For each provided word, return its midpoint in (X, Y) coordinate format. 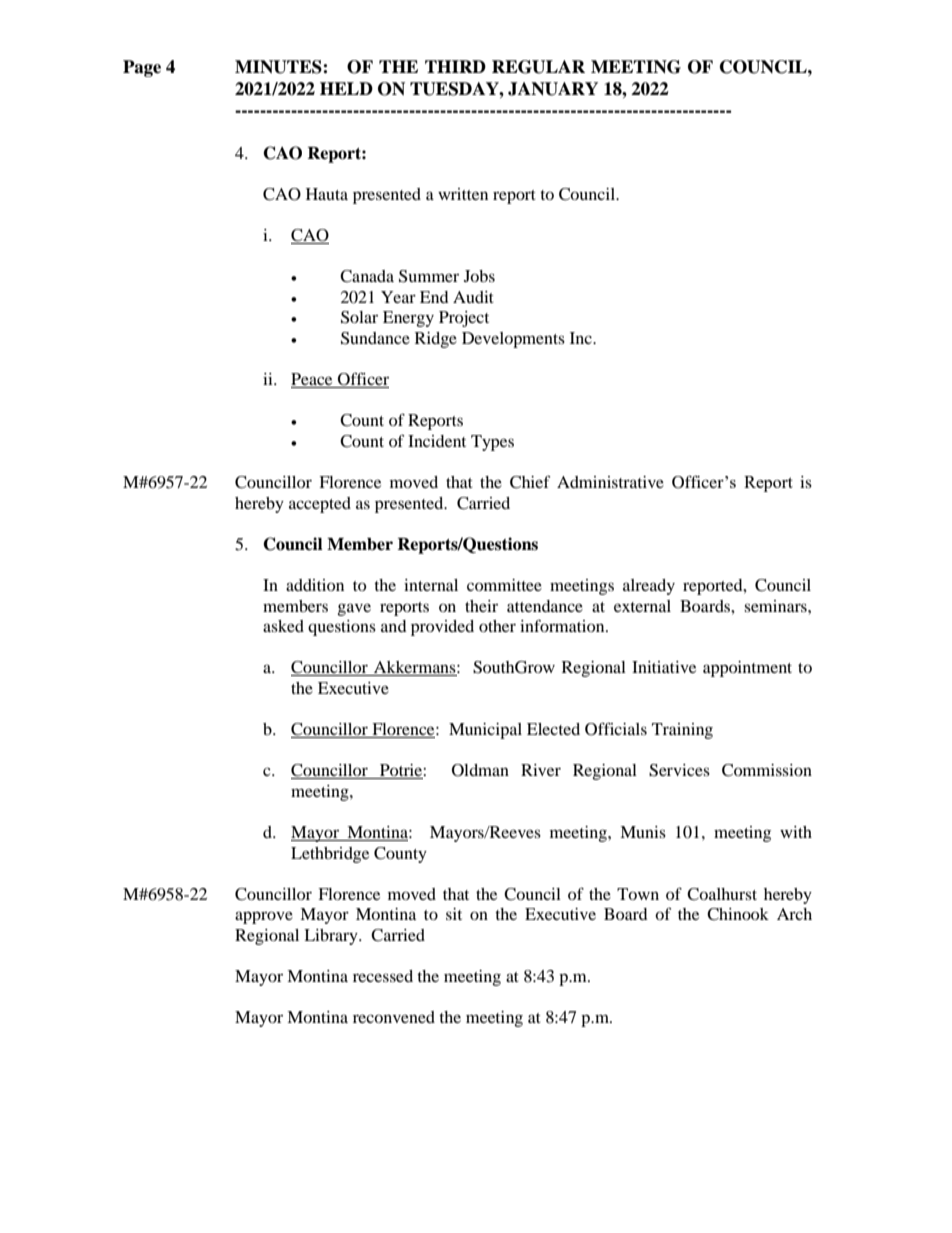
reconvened (394, 1017)
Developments (513, 340)
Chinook (738, 914)
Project (464, 319)
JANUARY (553, 89)
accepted (320, 505)
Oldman (480, 770)
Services (679, 770)
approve (264, 917)
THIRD (455, 66)
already (649, 587)
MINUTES (279, 67)
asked (283, 626)
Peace (313, 380)
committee (504, 585)
